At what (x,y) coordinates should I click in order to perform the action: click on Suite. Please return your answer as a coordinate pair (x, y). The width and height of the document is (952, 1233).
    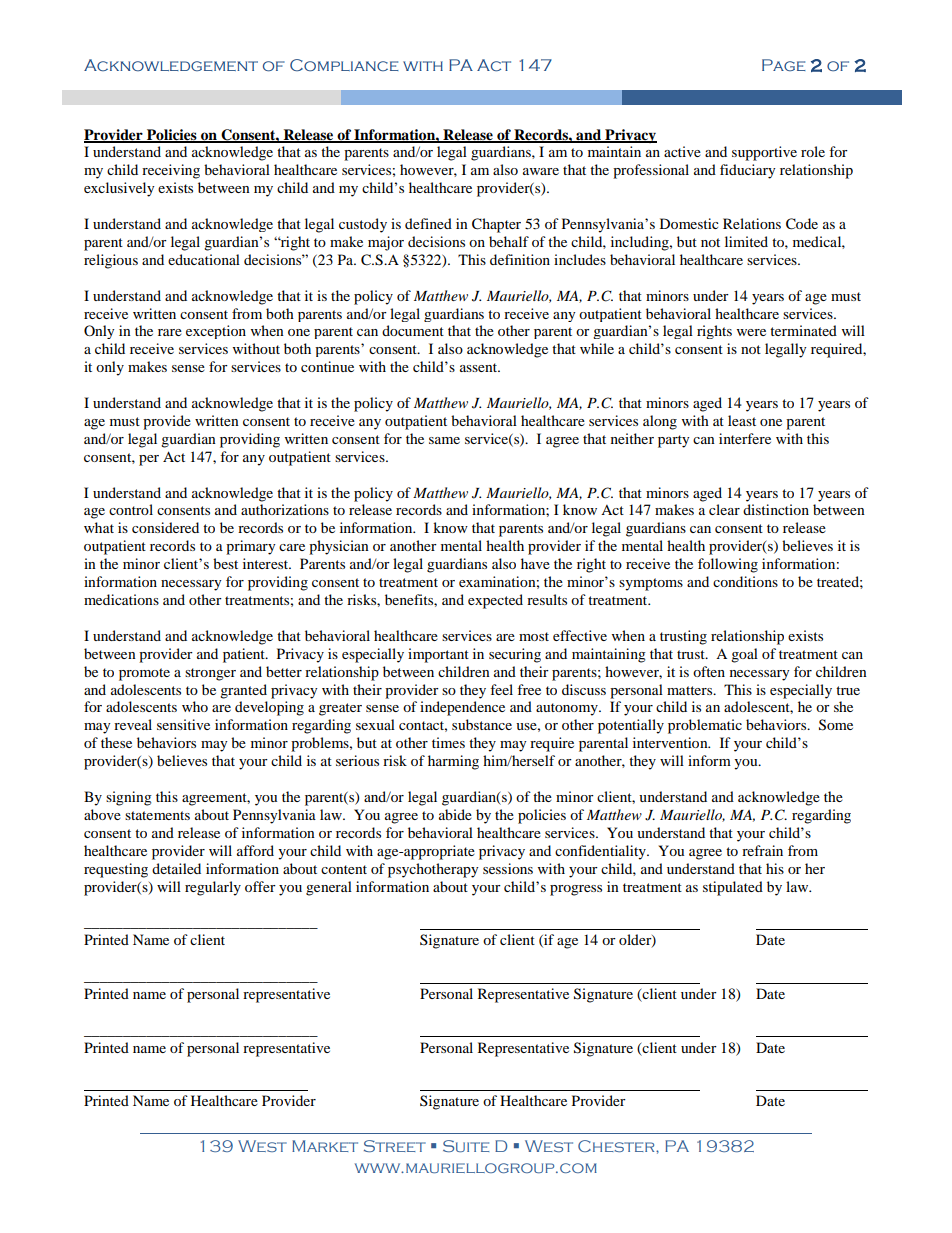
    Looking at the image, I should click on (466, 1146).
